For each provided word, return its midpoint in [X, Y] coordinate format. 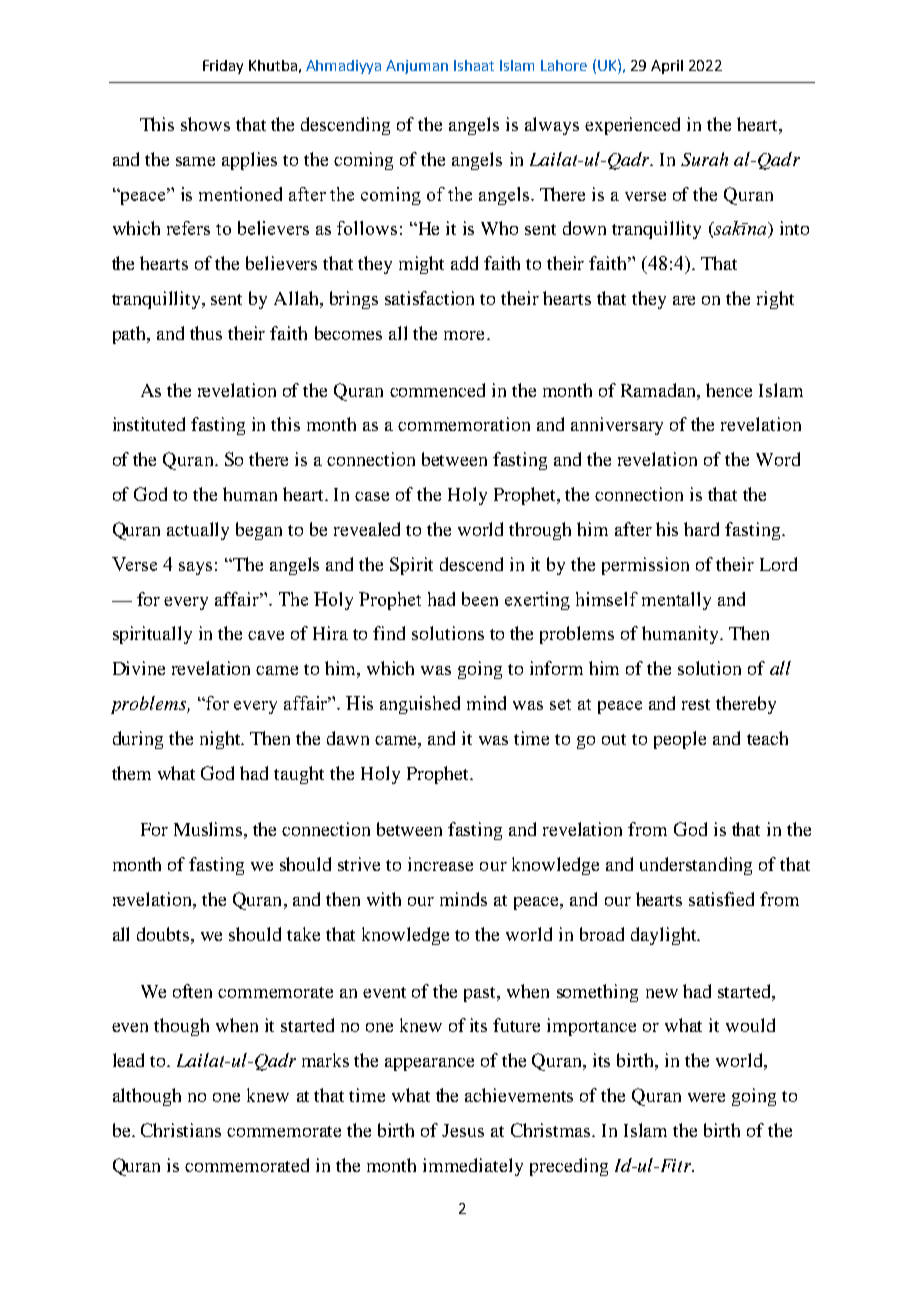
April [667, 67]
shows [205, 124]
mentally [676, 601]
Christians [181, 1130]
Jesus [463, 1130]
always [552, 126]
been [480, 599]
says [195, 568]
